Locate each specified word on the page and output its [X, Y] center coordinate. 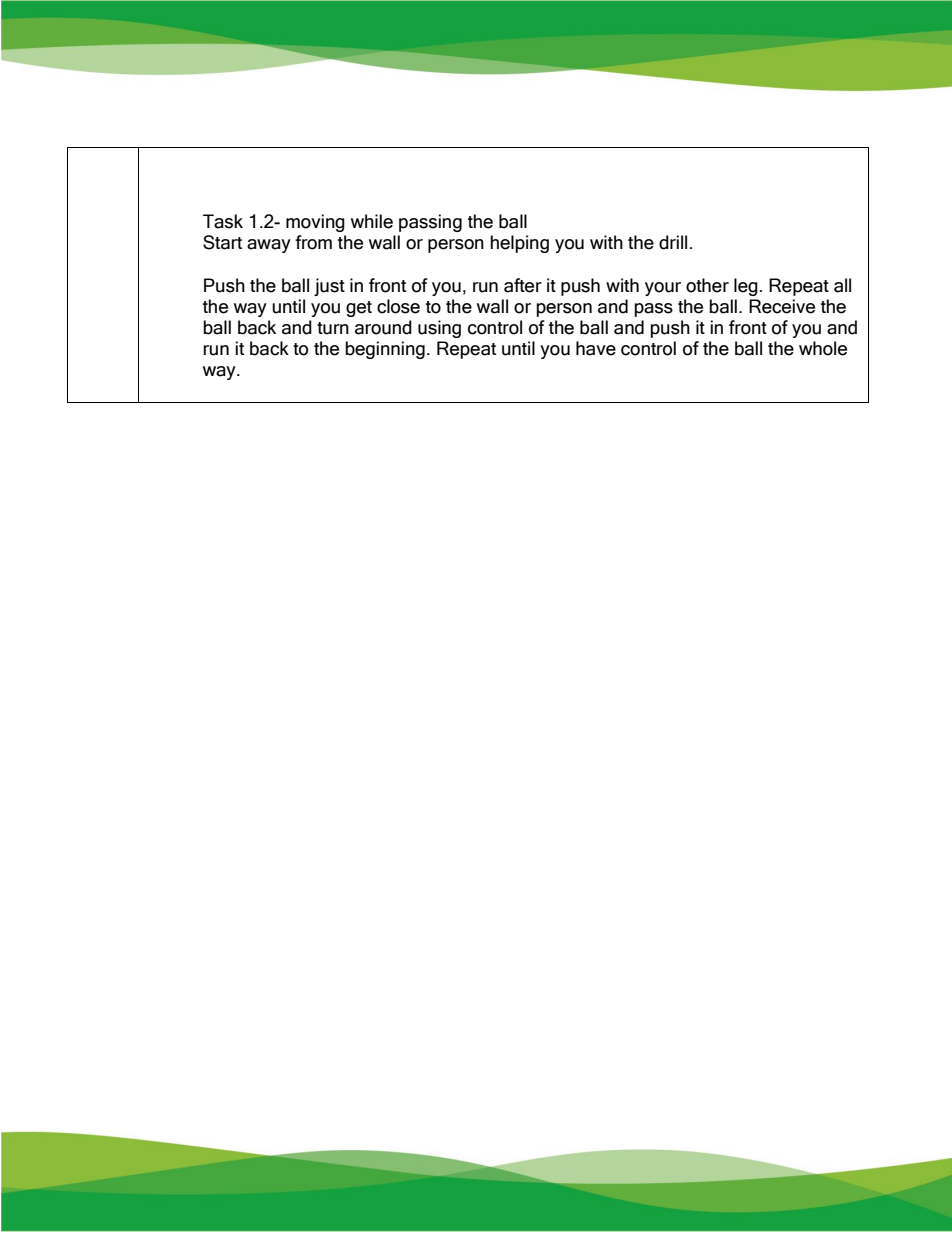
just [329, 287]
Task [223, 221]
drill [673, 242]
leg [746, 287]
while [372, 221]
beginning [385, 350]
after [523, 285]
